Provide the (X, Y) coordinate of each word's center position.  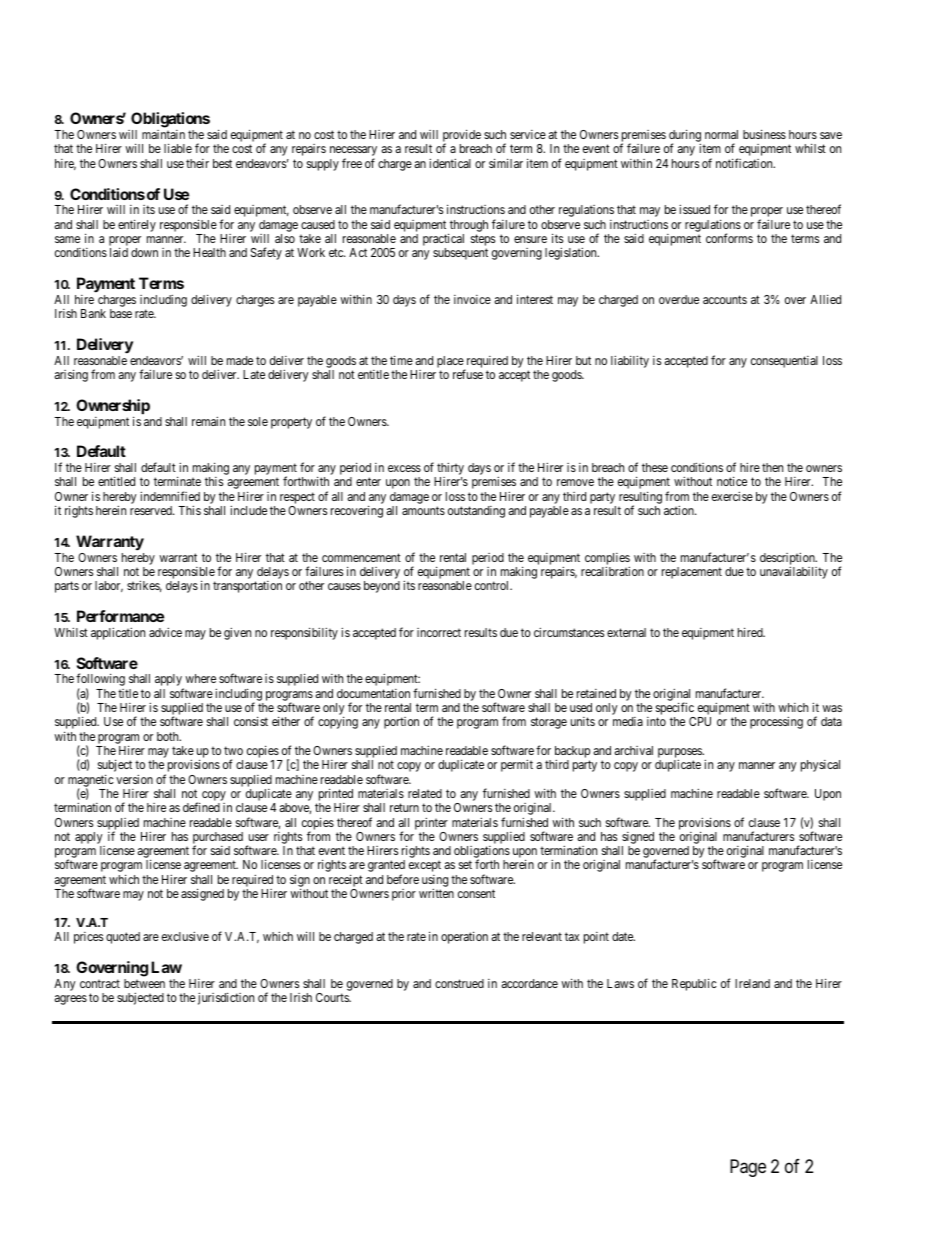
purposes (681, 754)
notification (745, 163)
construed (459, 983)
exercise (732, 496)
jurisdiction (226, 998)
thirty (450, 470)
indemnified (170, 496)
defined (201, 807)
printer (431, 823)
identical (450, 163)
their (197, 163)
